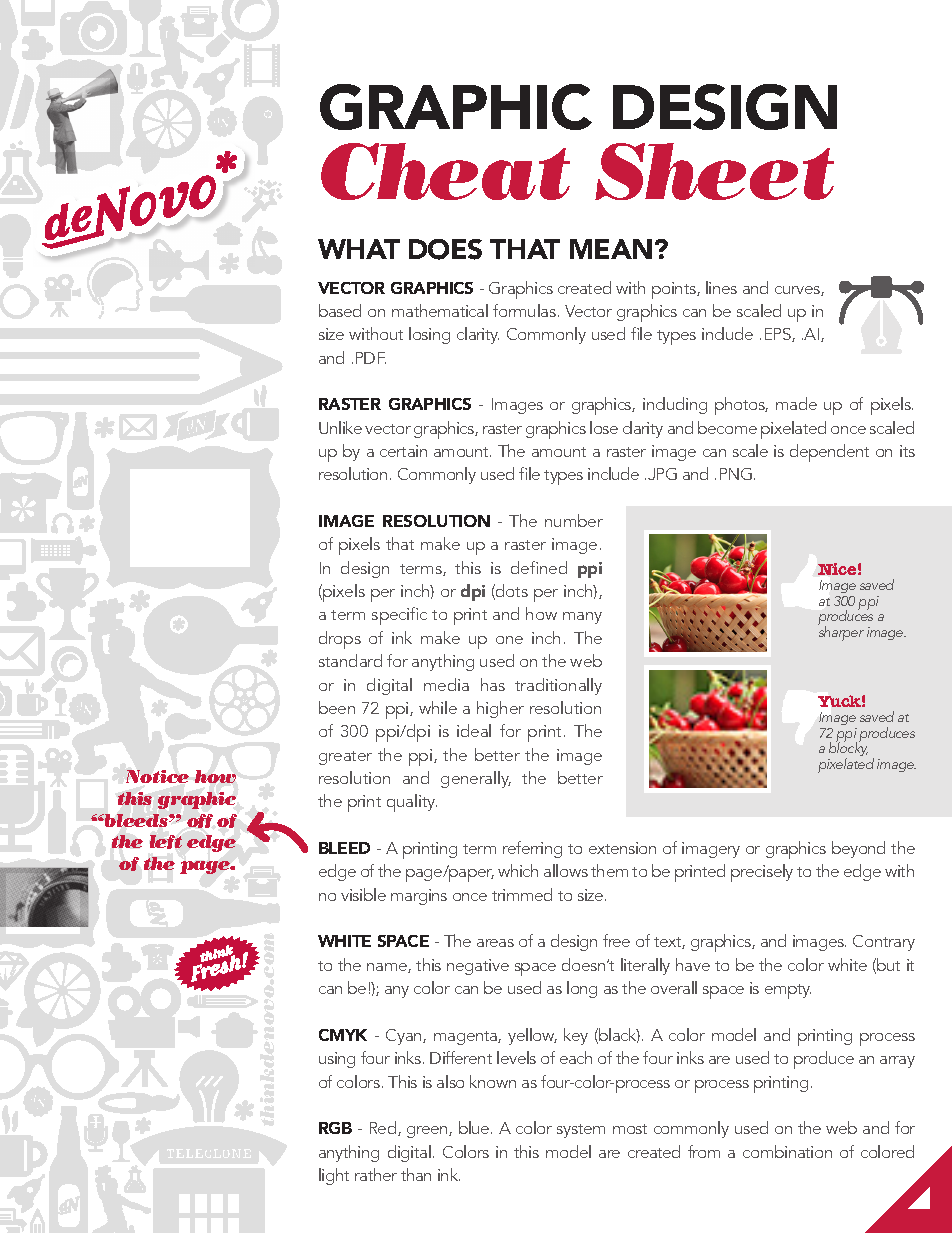  I want to click on RGB, so click(335, 1128).
